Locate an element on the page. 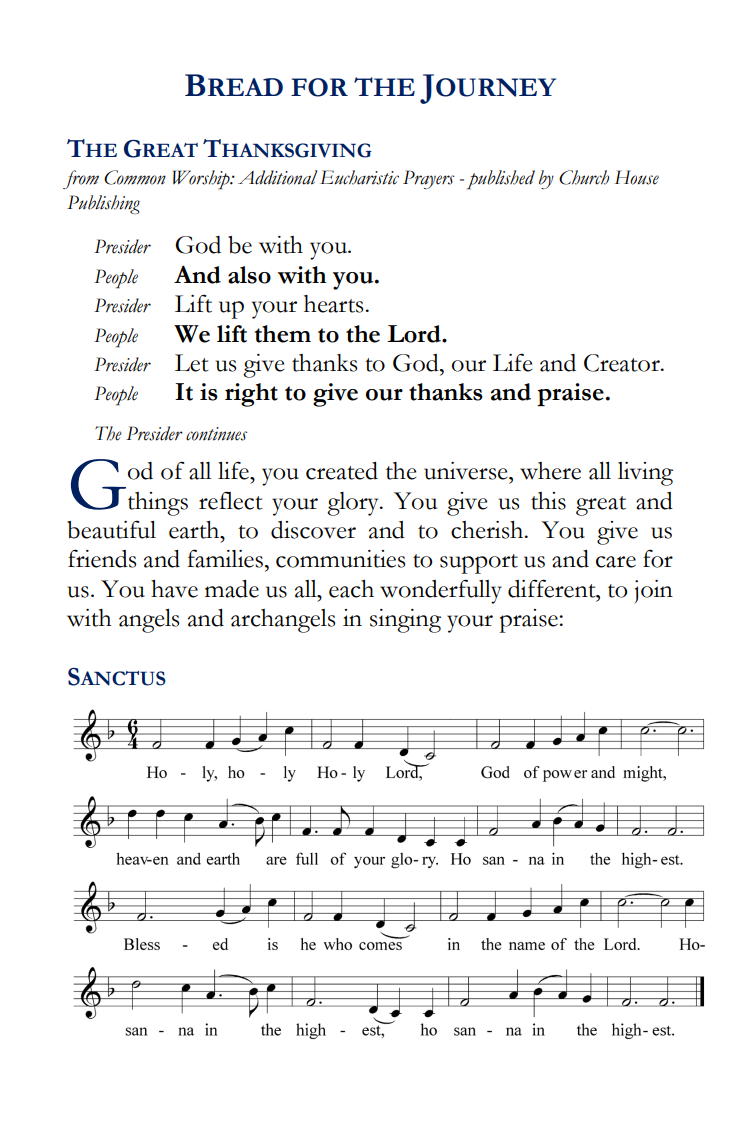 The height and width of the image is (1143, 740). have is located at coordinates (174, 589).
